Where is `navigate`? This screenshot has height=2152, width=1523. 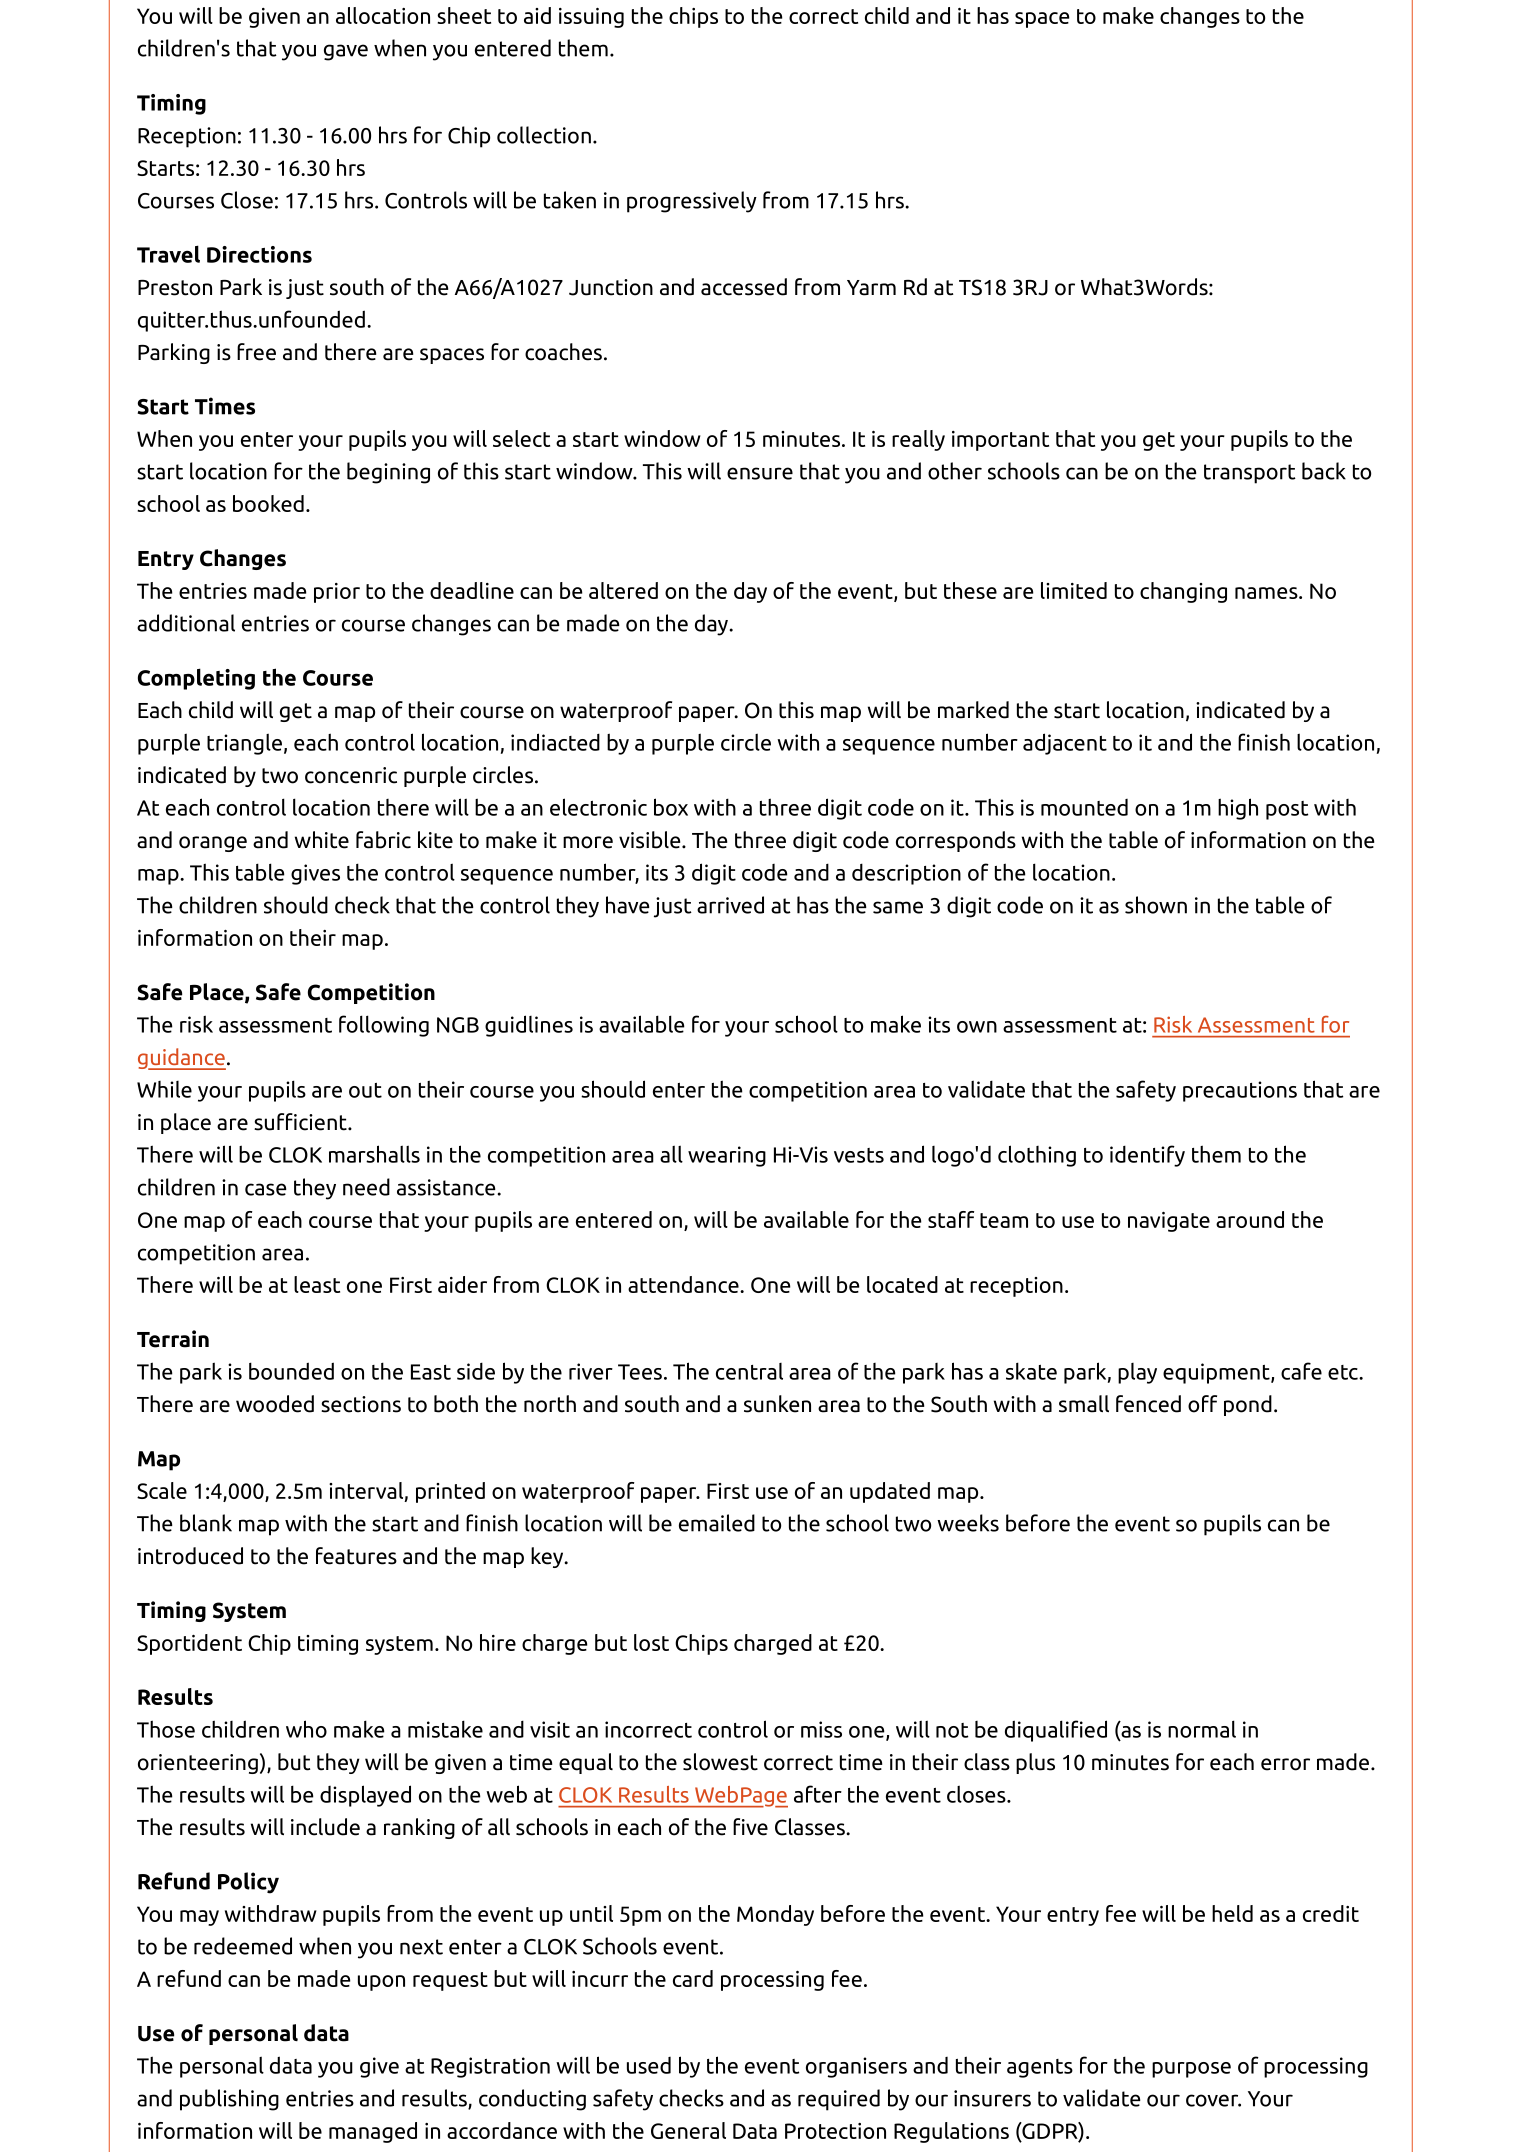 navigate is located at coordinates (1169, 1222).
